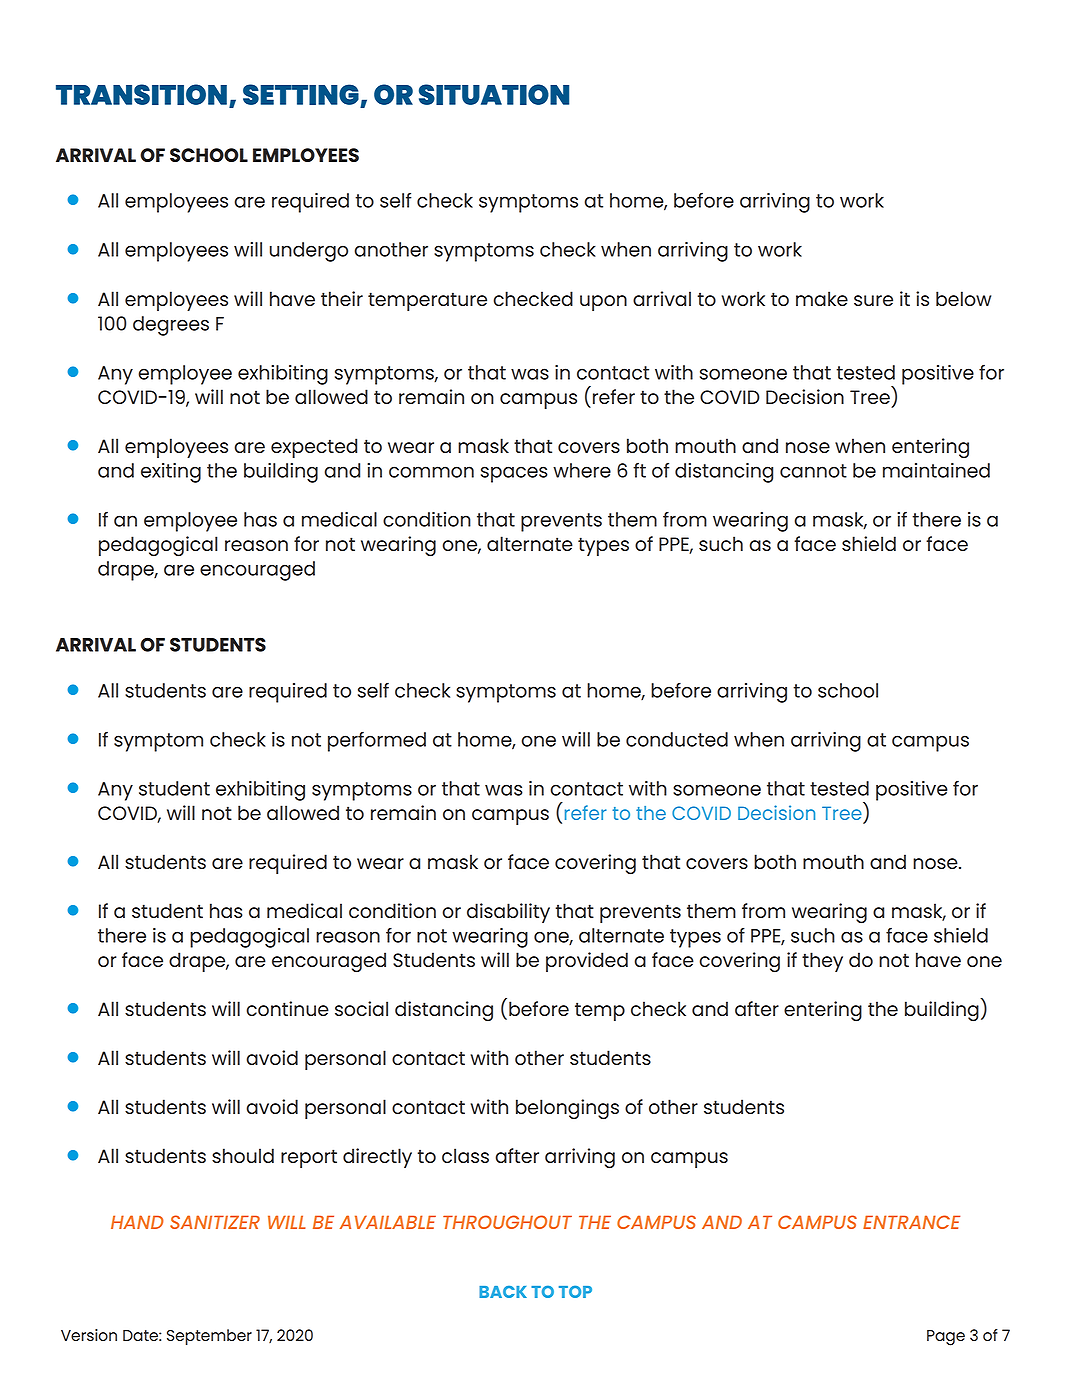 The height and width of the screenshot is (1387, 1071). Describe the element at coordinates (141, 94) in the screenshot. I see `TRANSITION` at that location.
